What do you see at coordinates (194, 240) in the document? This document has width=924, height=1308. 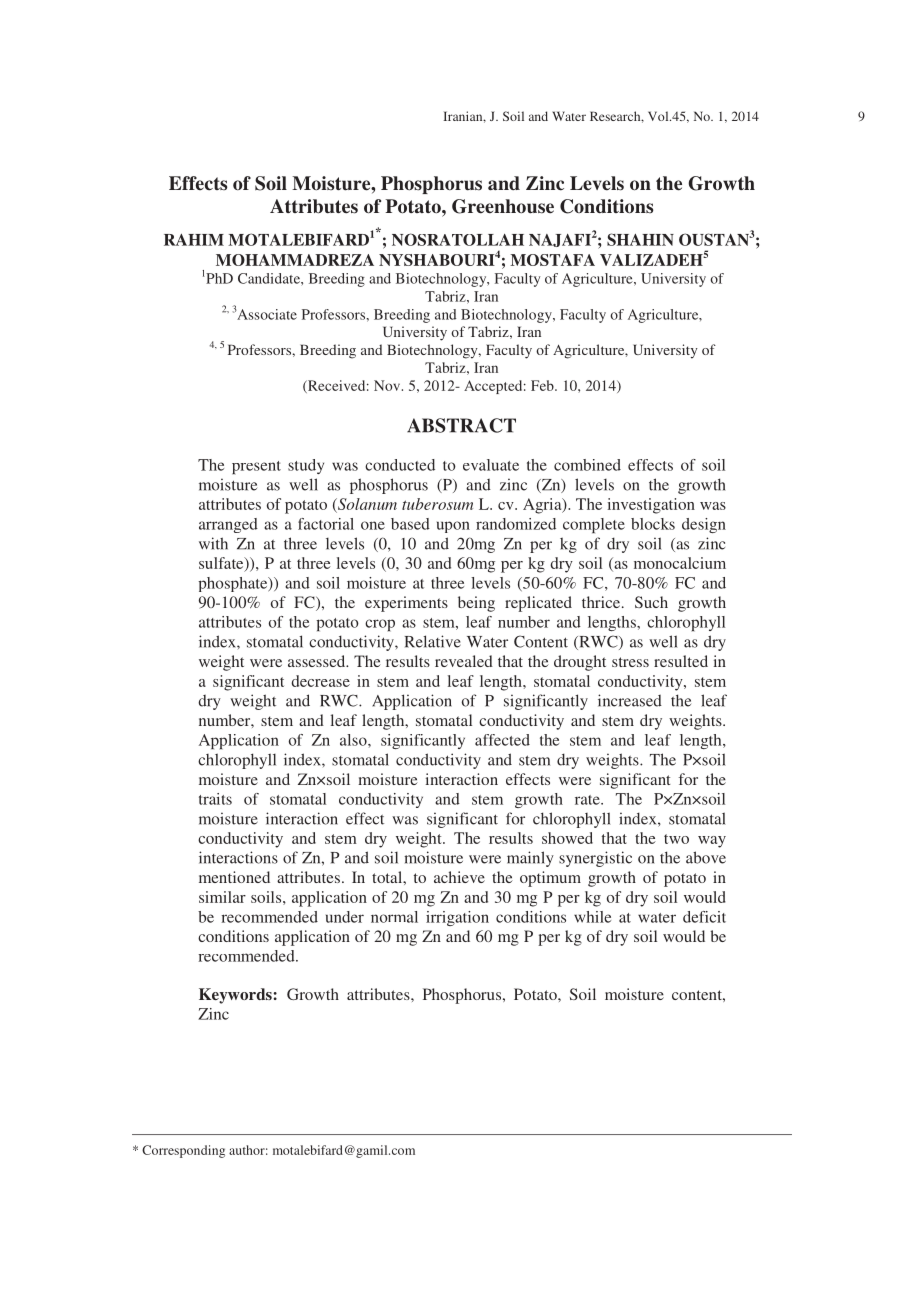 I see `RAHIM` at bounding box center [194, 240].
